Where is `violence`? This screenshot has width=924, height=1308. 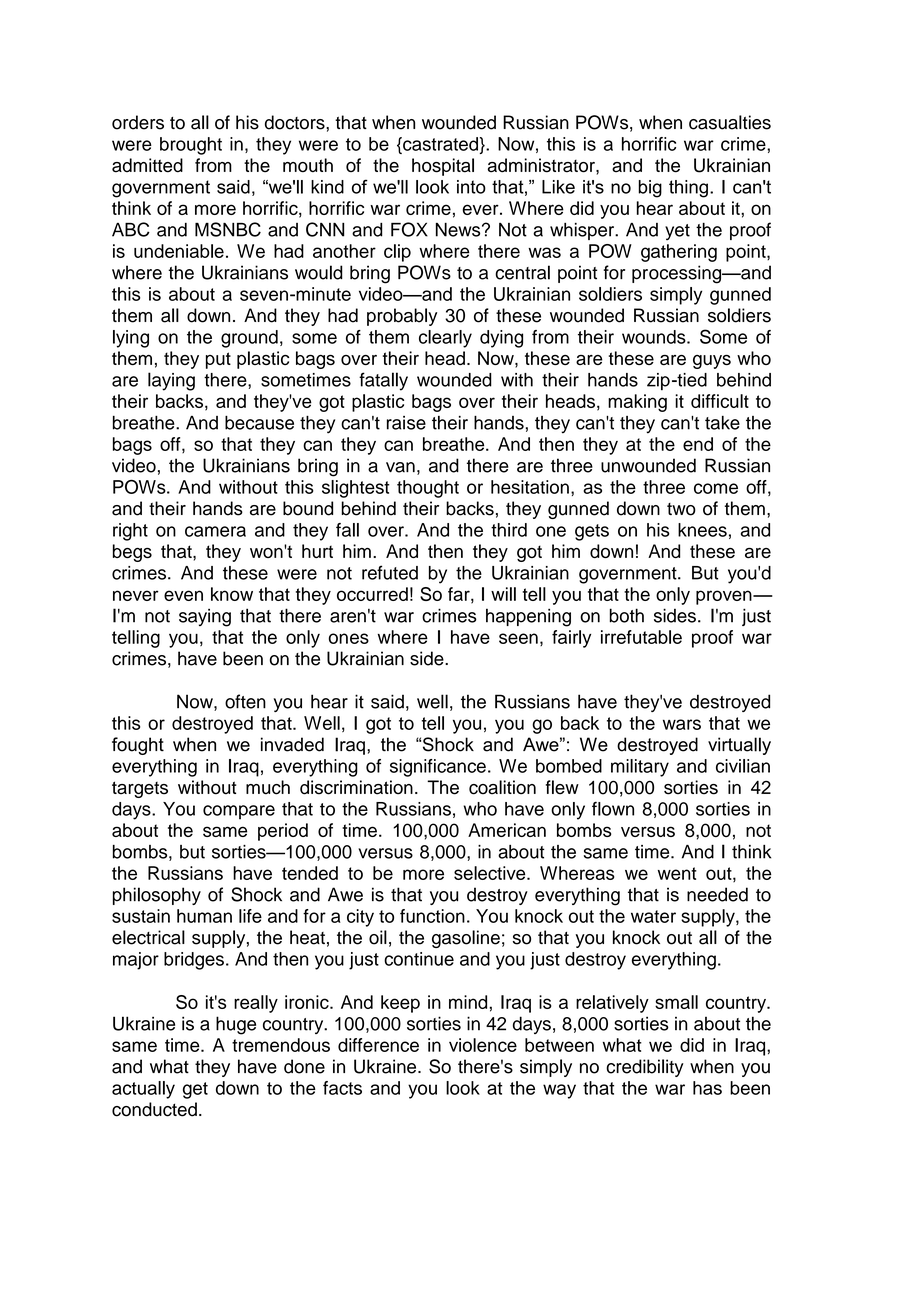 violence is located at coordinates (483, 1045).
